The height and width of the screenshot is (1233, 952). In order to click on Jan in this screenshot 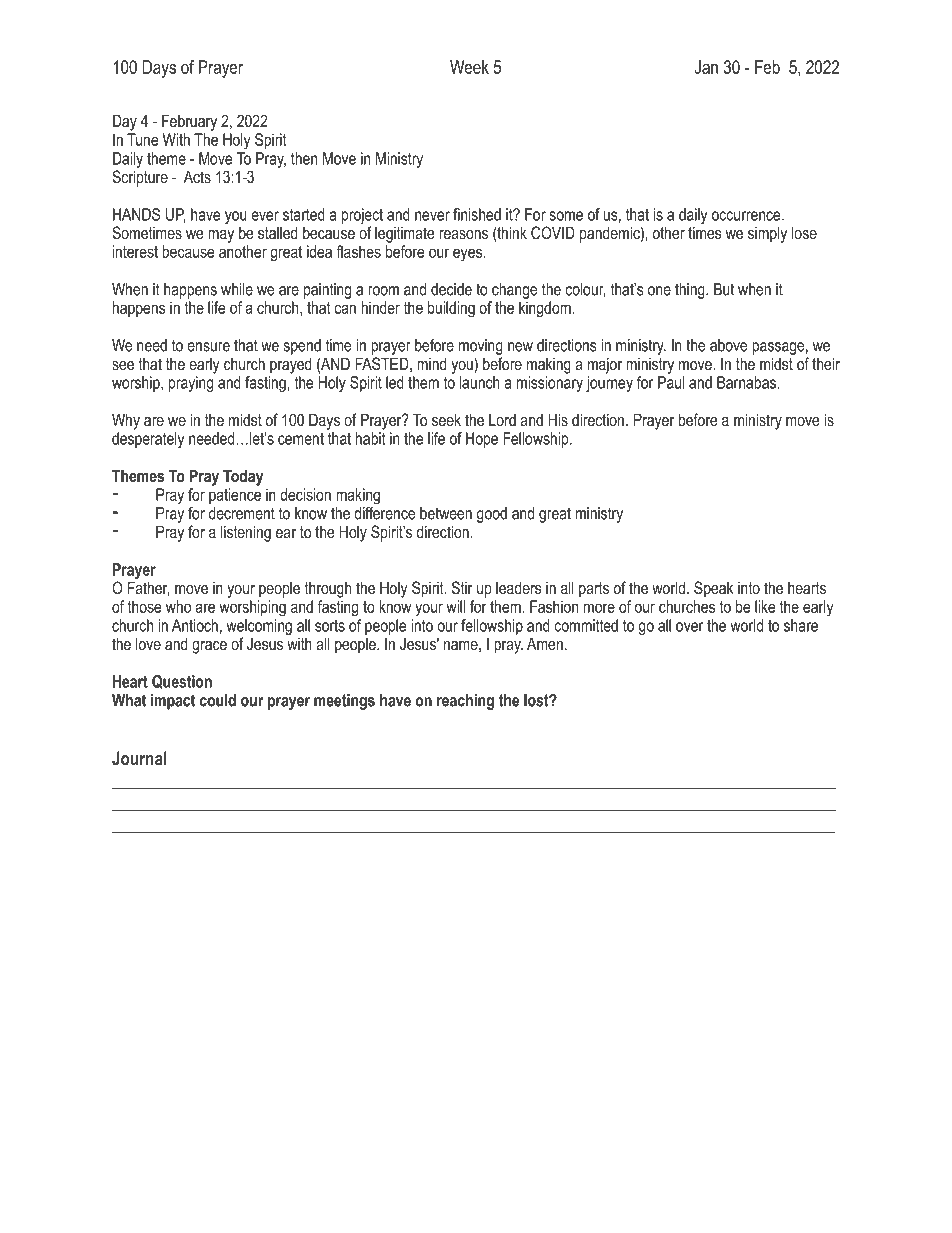, I will do `click(706, 67)`.
